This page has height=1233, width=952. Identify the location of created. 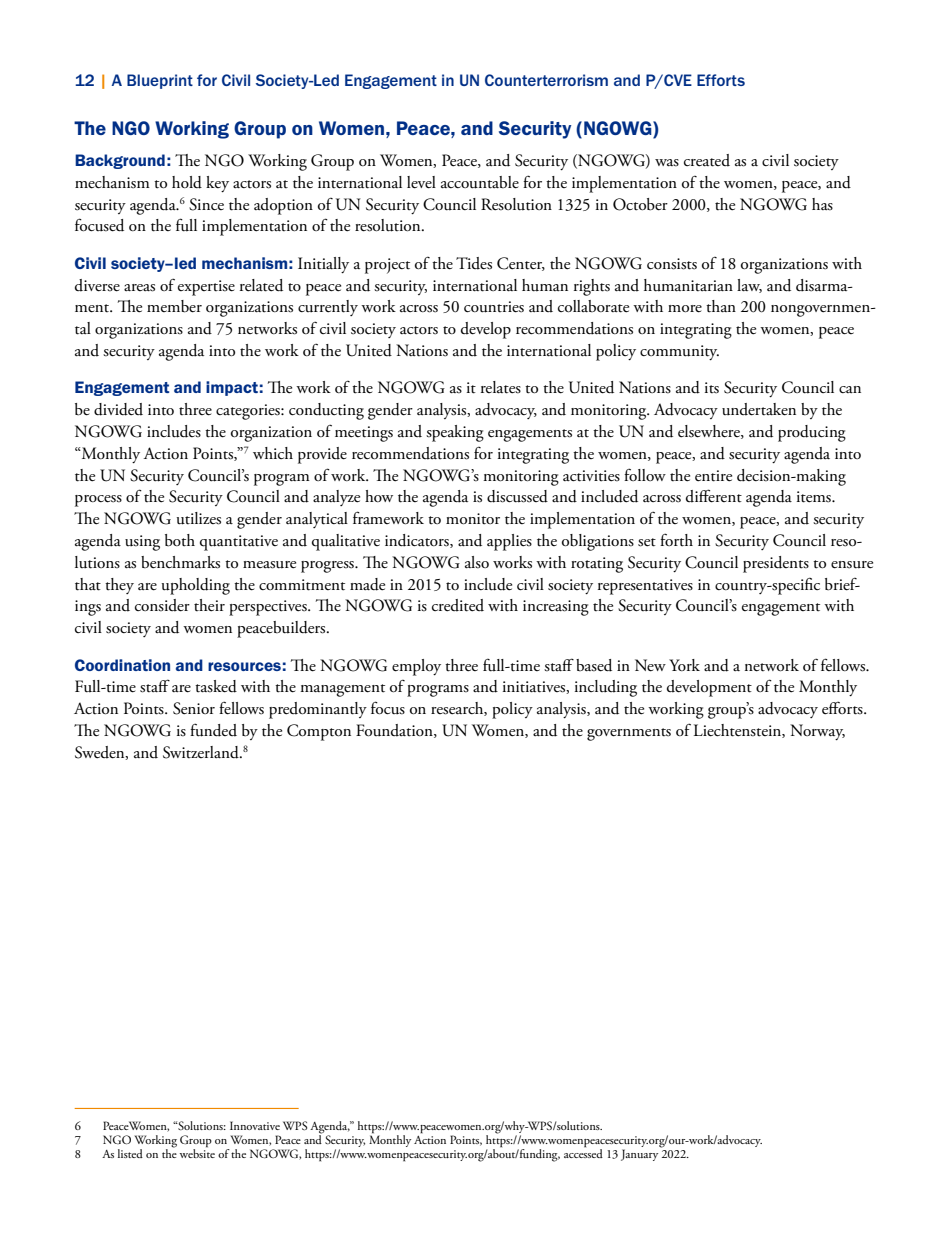
(707, 160).
